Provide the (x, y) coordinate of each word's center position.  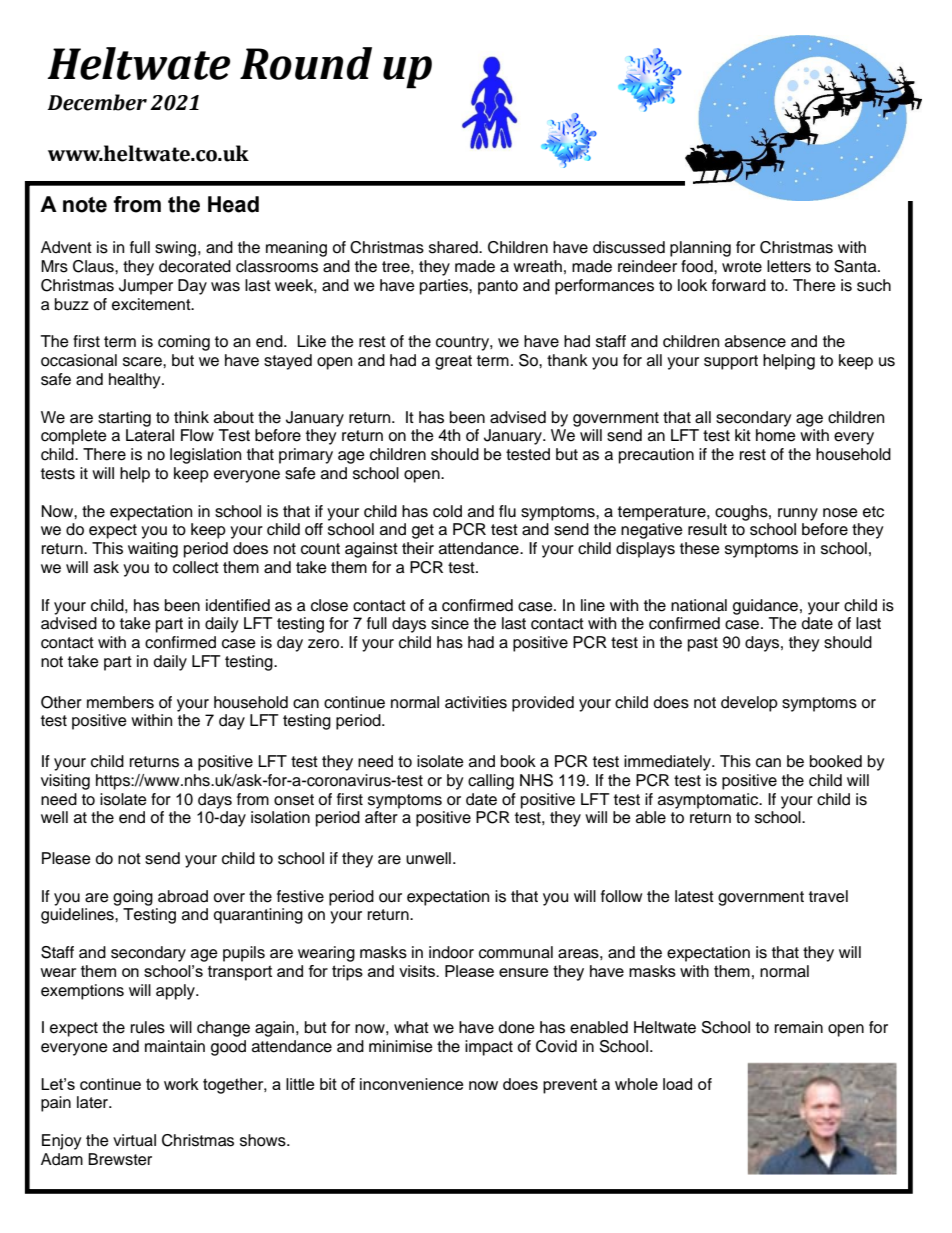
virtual (134, 1140)
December (97, 102)
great (453, 362)
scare (143, 362)
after (381, 817)
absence (755, 341)
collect (196, 567)
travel (828, 896)
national (699, 605)
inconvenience (412, 1084)
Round (306, 63)
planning (700, 249)
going (133, 898)
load (677, 1084)
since (450, 623)
